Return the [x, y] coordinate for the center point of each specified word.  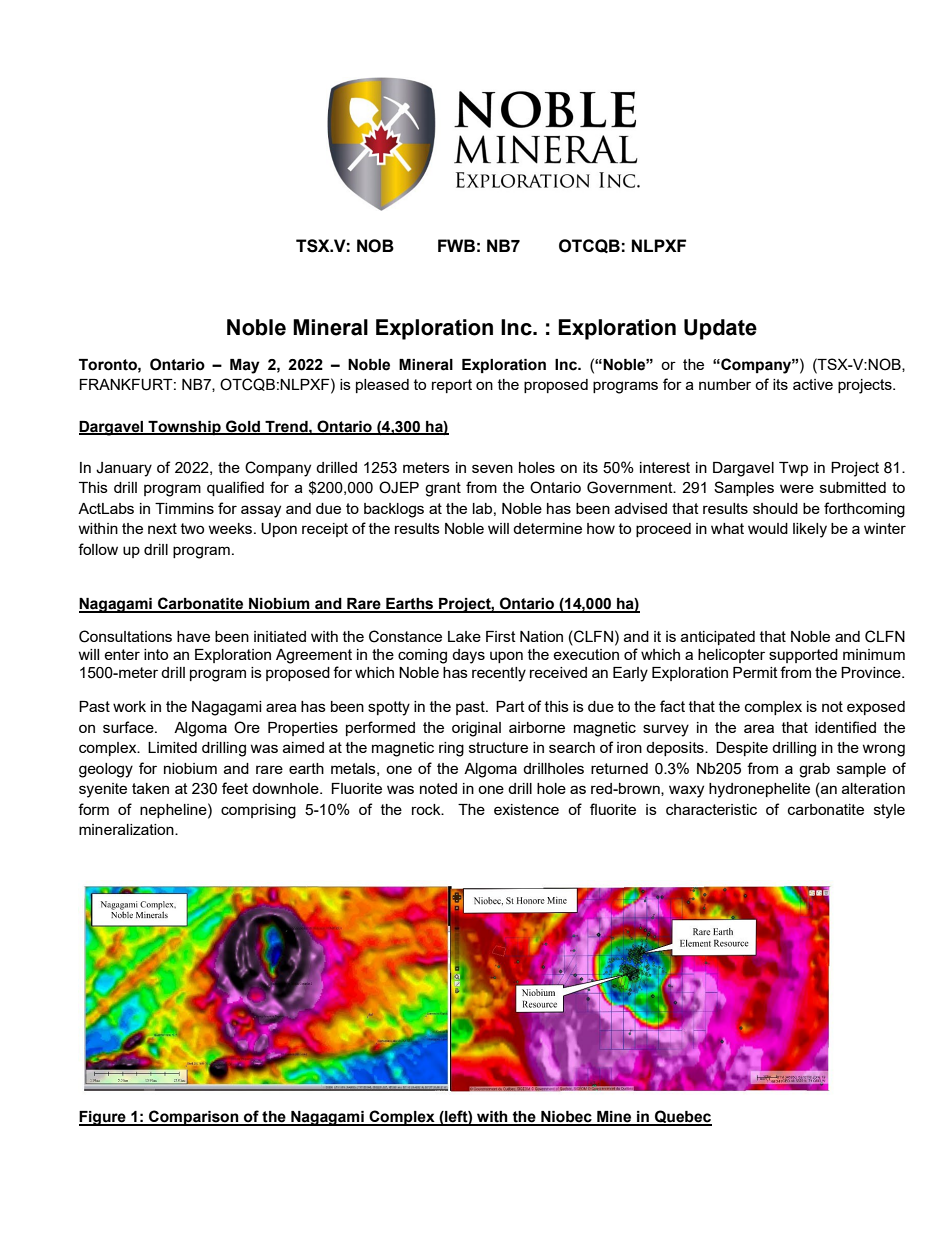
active [813, 384]
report [452, 386]
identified [845, 727]
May [245, 366]
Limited [172, 747]
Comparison [194, 1118]
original [476, 729]
